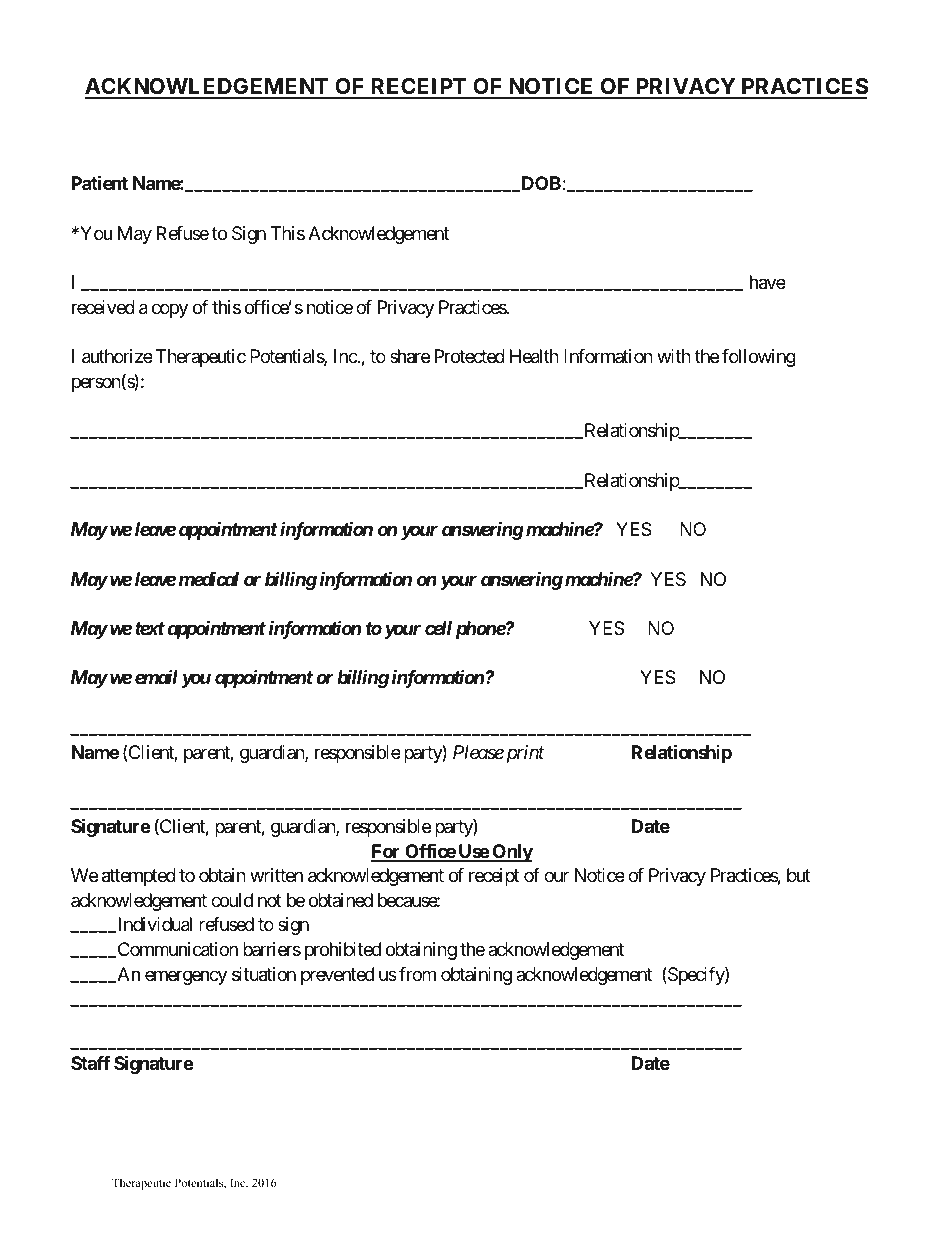 This image has width=952, height=1233. Describe the element at coordinates (470, 356) in the image. I see `Protected` at that location.
